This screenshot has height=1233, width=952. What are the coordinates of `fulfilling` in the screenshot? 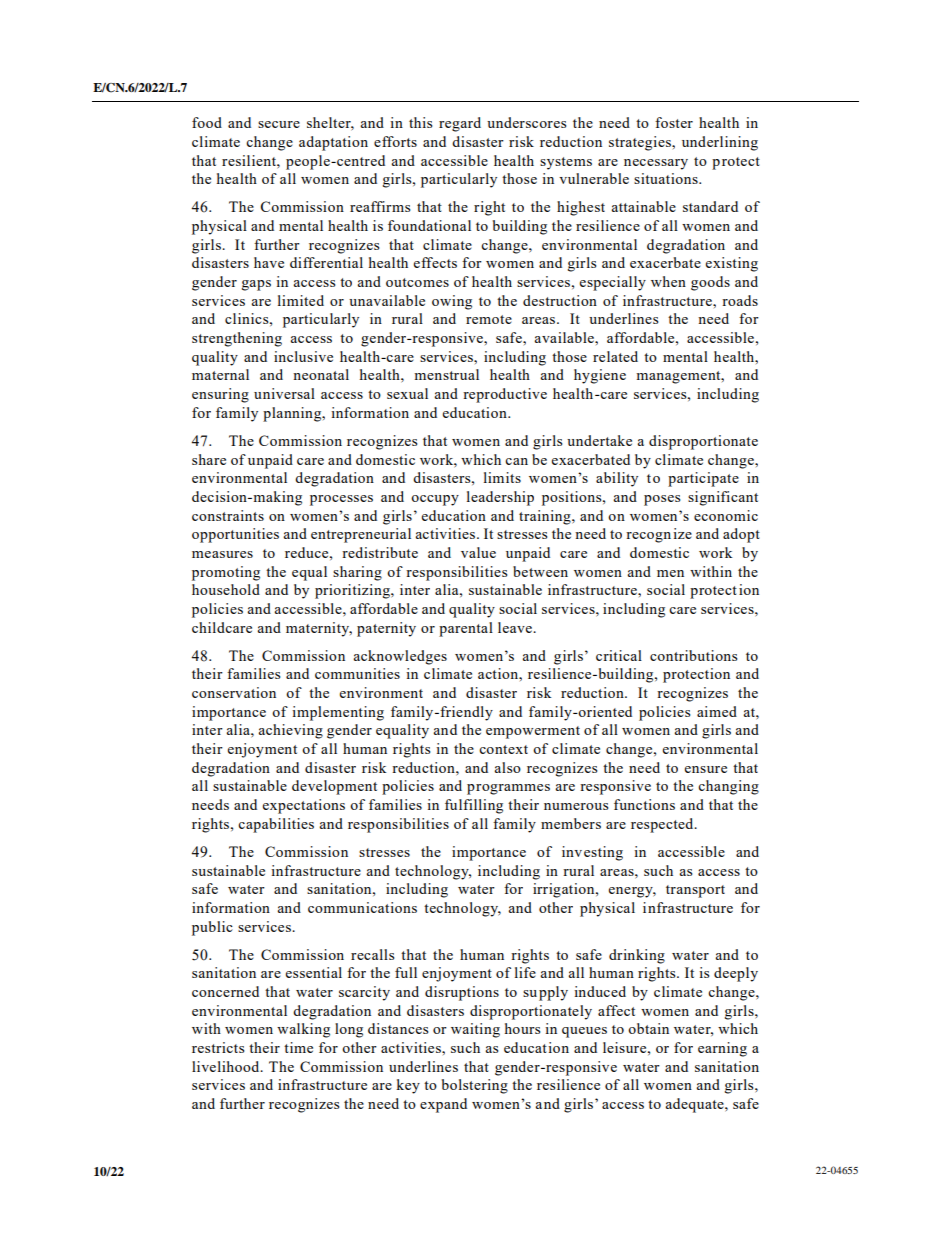 It's located at (474, 806).
